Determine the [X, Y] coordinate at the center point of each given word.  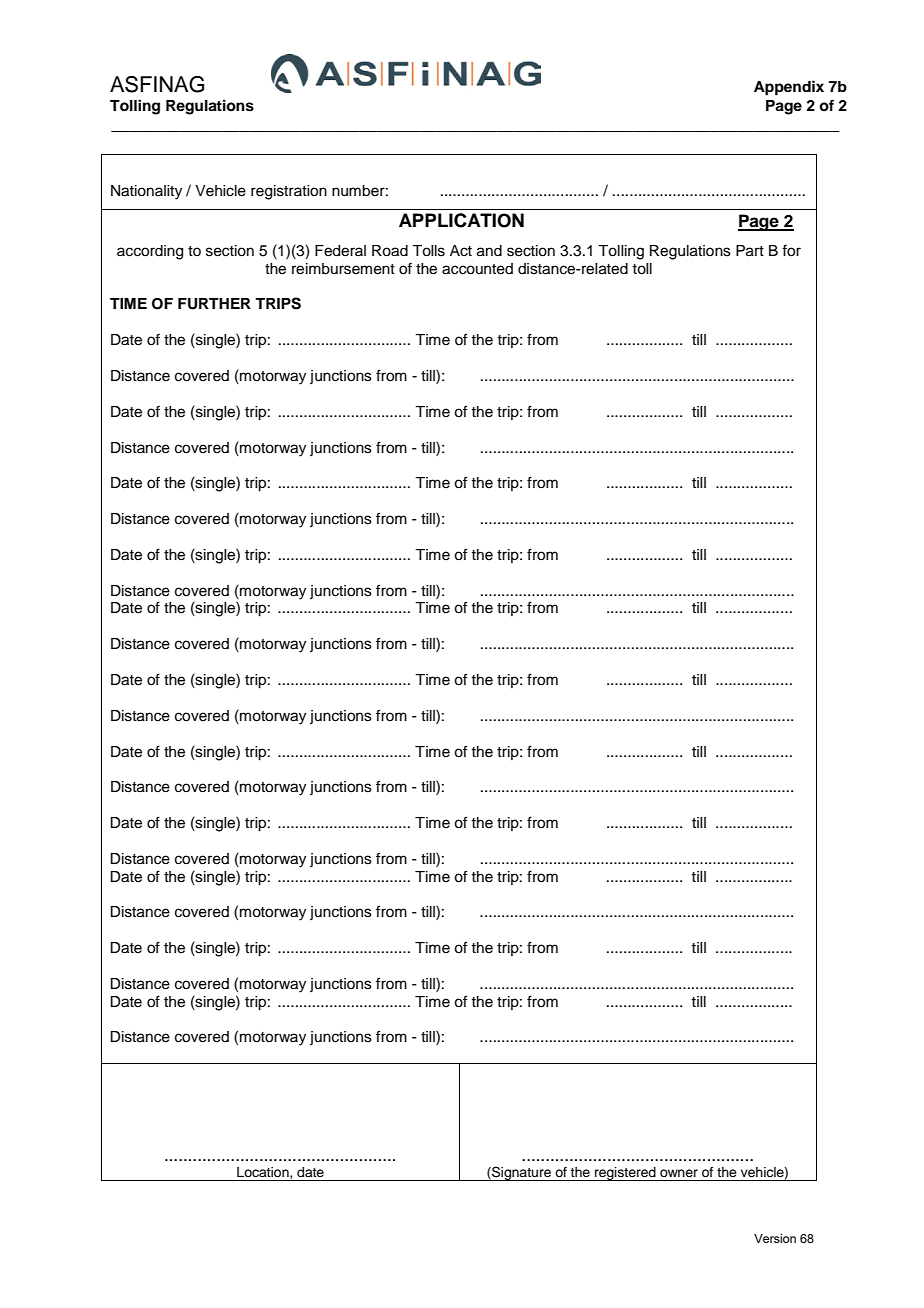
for [791, 250]
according [150, 252]
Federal [340, 251]
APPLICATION [461, 220]
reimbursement [343, 269]
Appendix [789, 88]
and [489, 251]
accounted [477, 269]
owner [679, 1173]
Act [461, 251]
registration [289, 192]
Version [775, 1238]
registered [625, 1174]
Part [750, 251]
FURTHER [214, 304]
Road [390, 251]
